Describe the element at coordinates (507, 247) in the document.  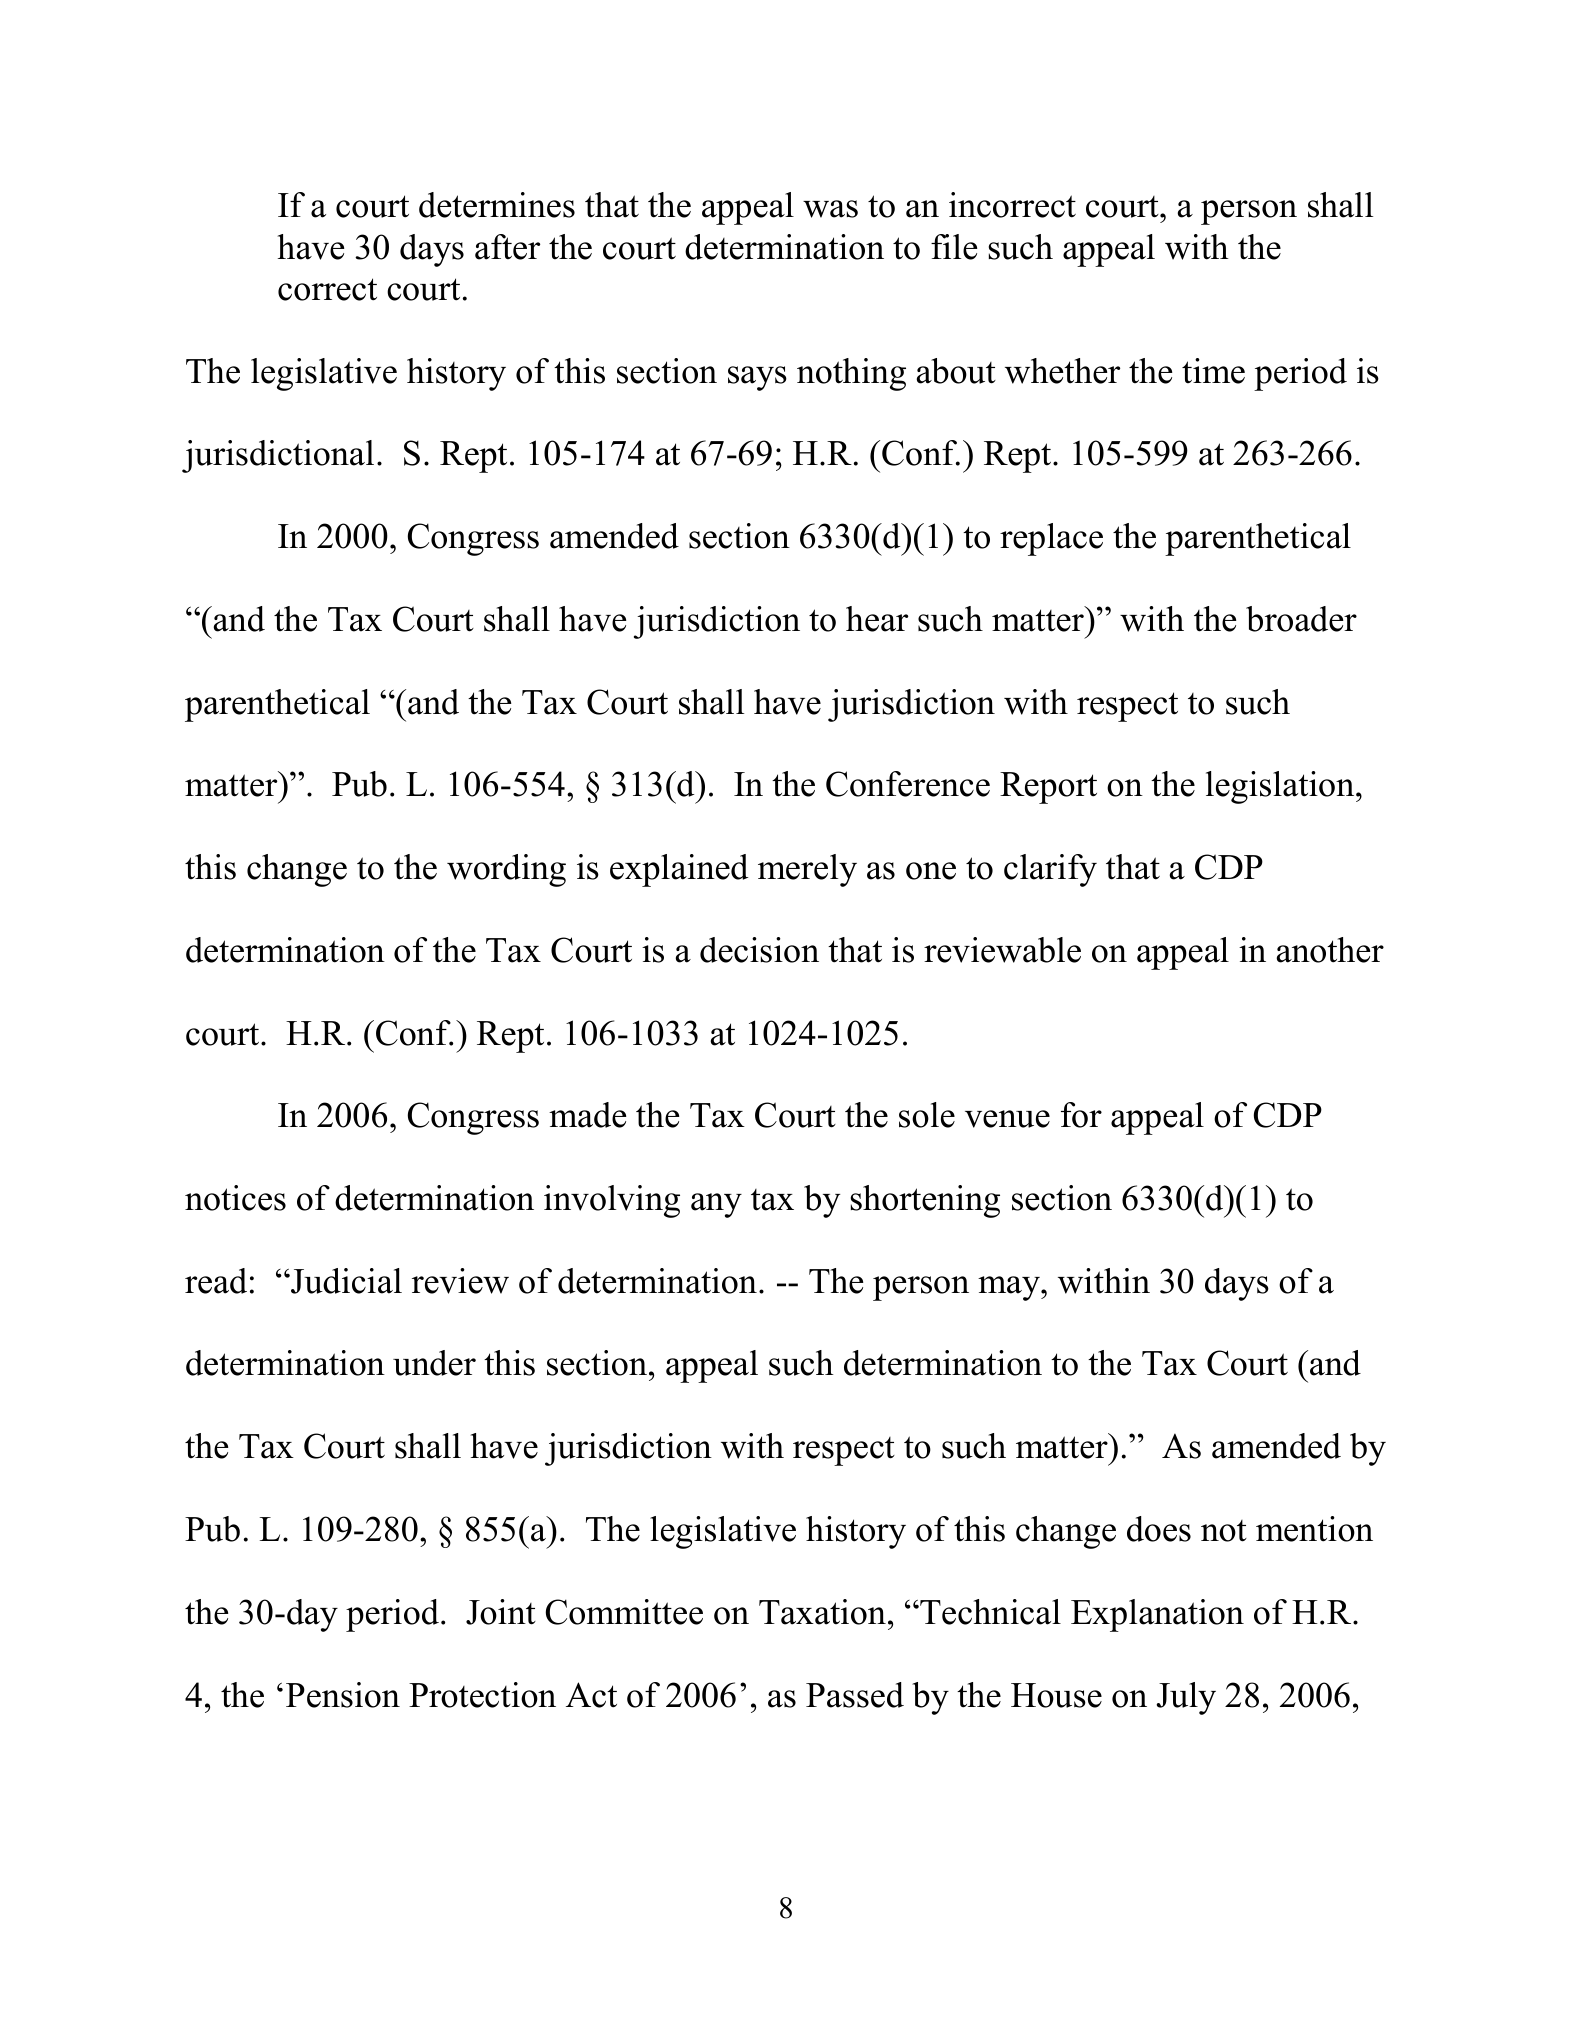
I see `after` at that location.
